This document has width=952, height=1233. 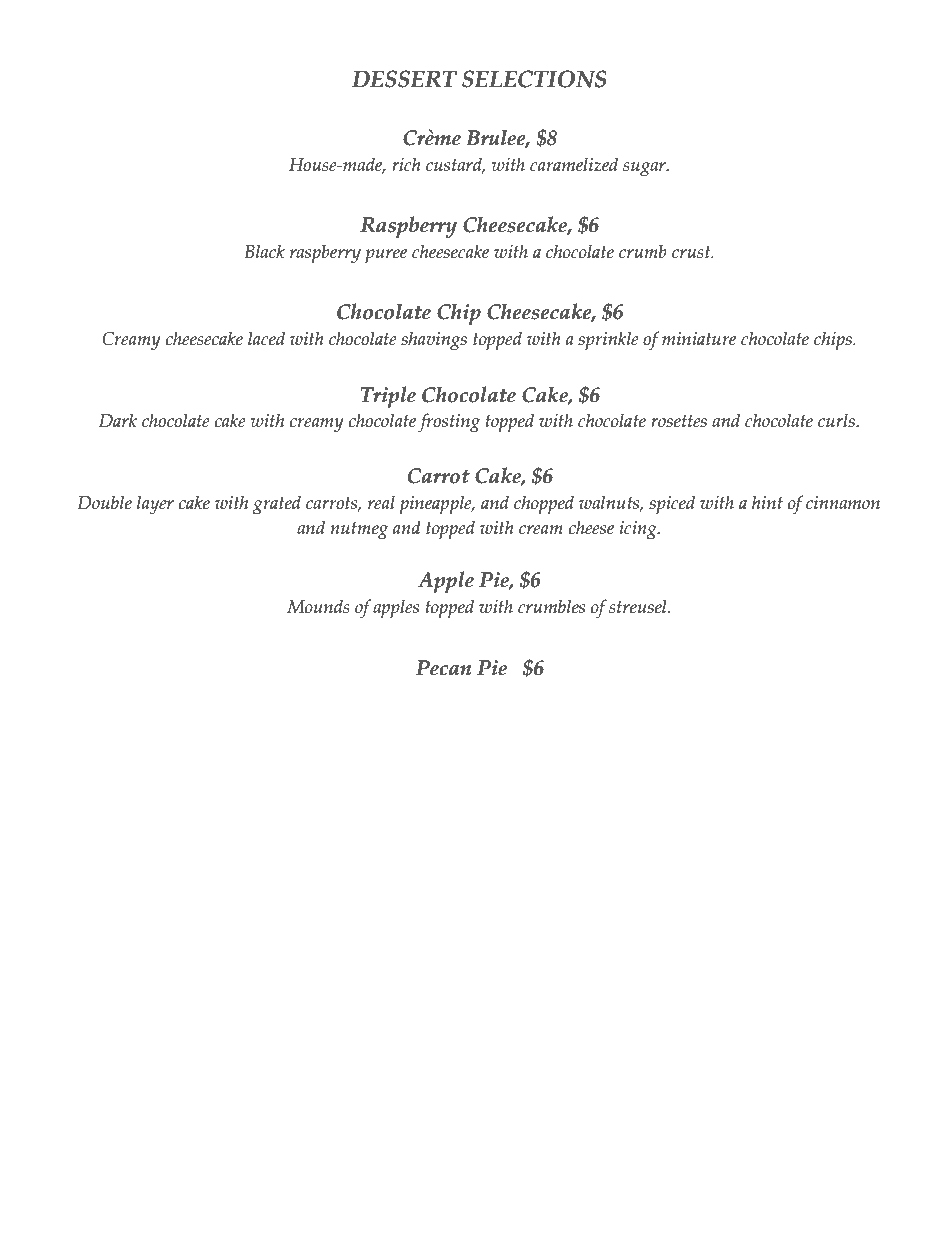 What do you see at coordinates (692, 252) in the document?
I see `crust` at bounding box center [692, 252].
